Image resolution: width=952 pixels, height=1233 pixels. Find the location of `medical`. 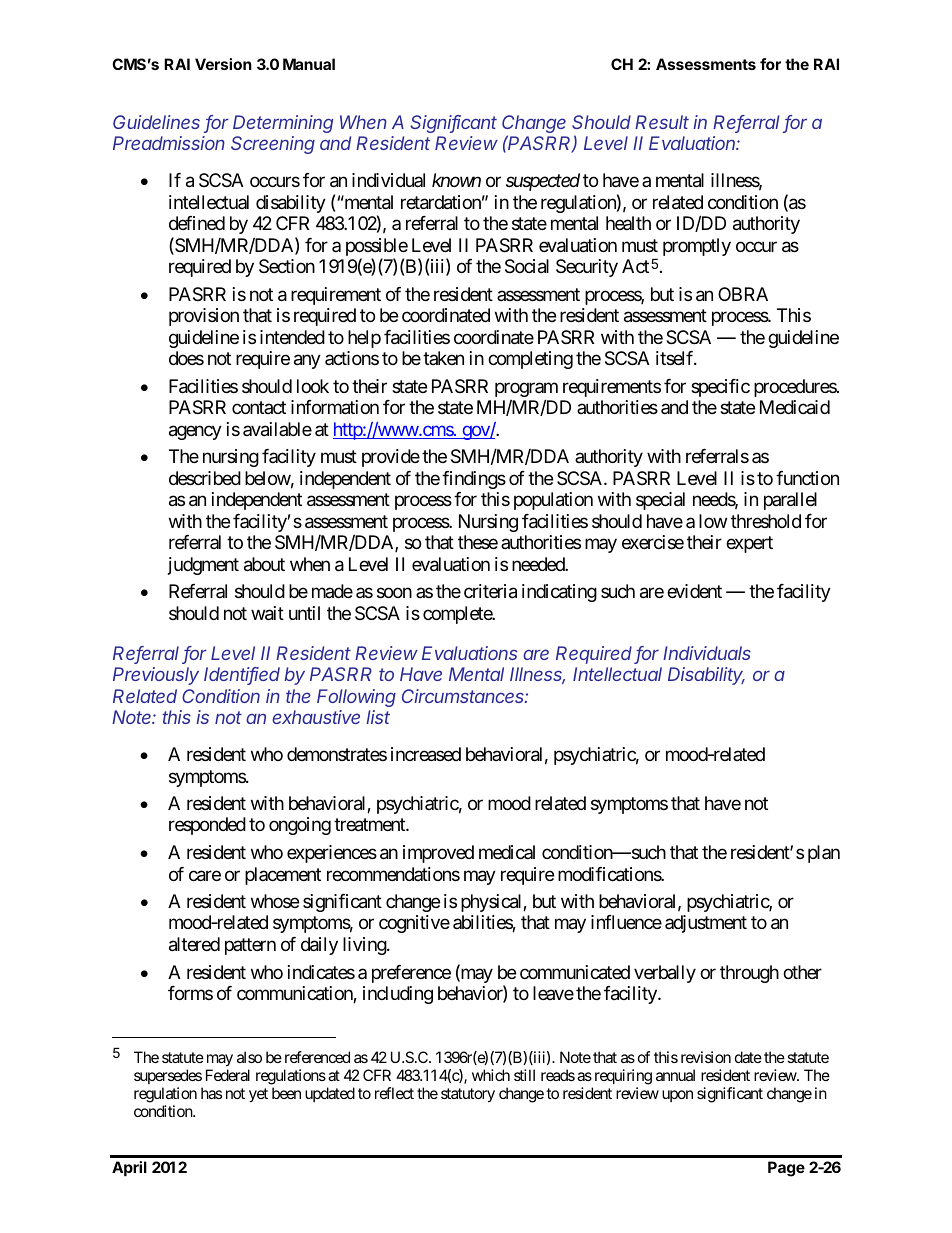

medical is located at coordinates (507, 852).
